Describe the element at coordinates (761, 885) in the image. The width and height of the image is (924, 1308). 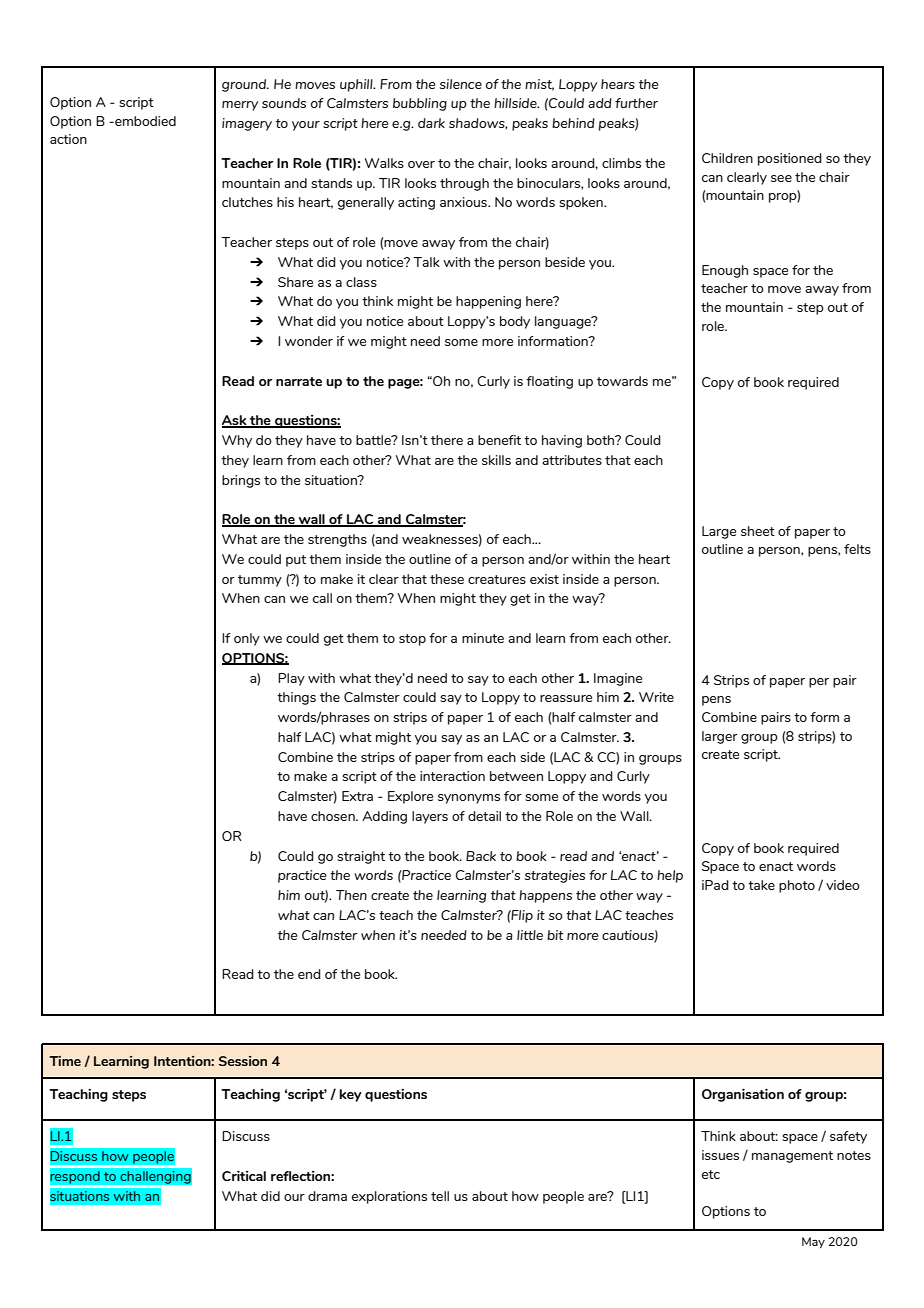
I see `take` at that location.
